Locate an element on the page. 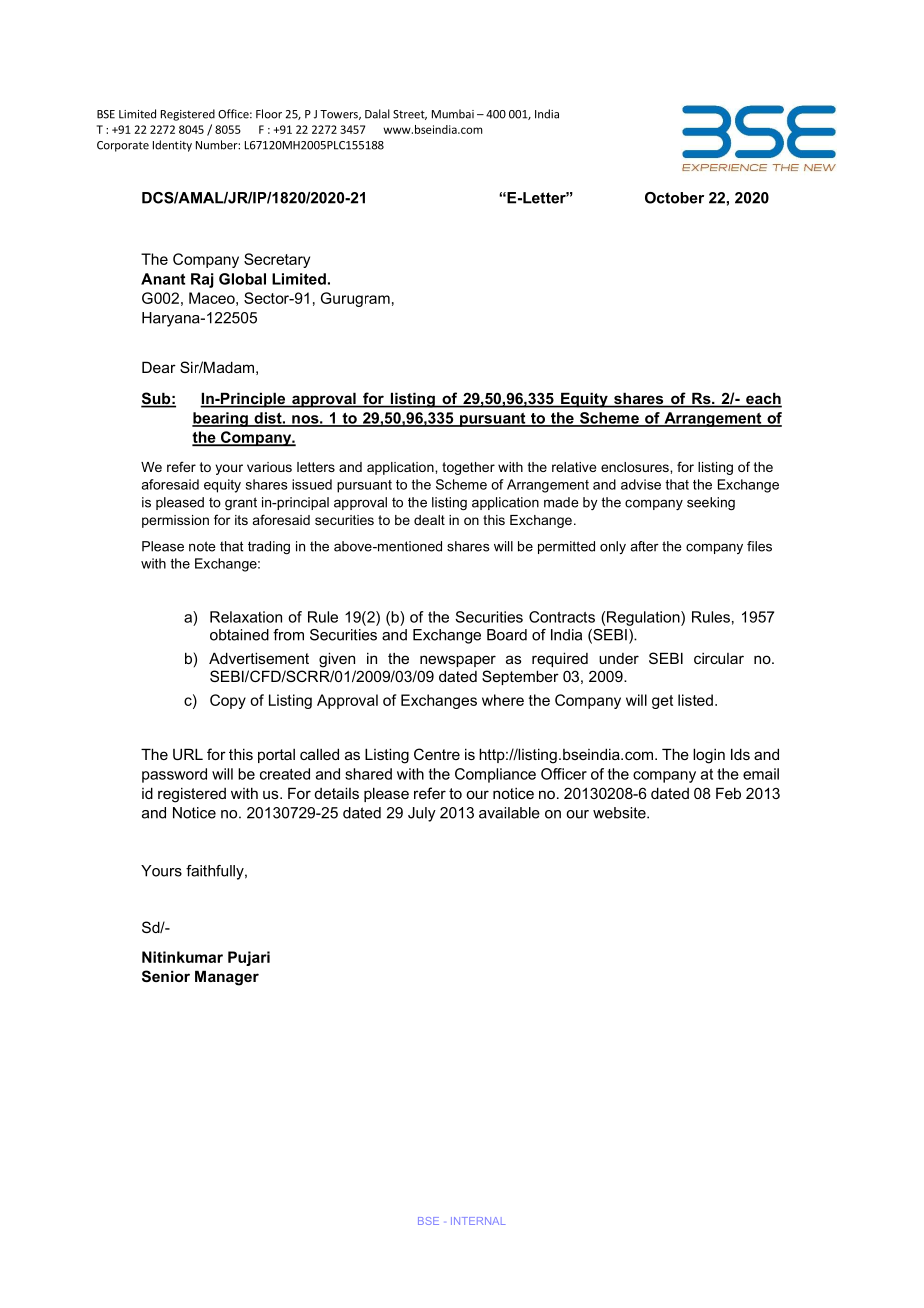 This page has height=1308, width=924. Mumbai is located at coordinates (453, 114).
